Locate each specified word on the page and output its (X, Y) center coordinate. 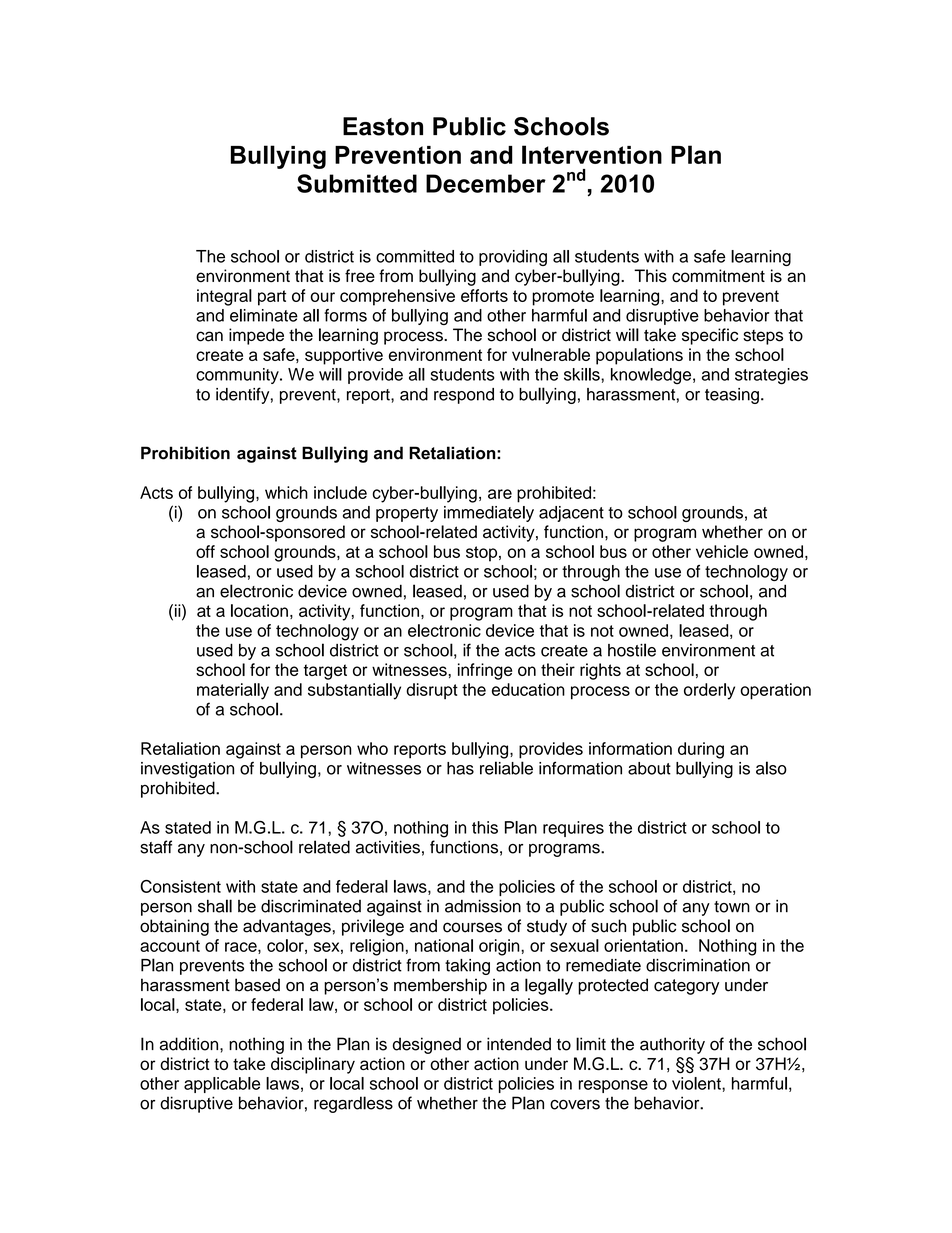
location (259, 610)
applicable (222, 1085)
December (486, 183)
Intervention (592, 154)
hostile (632, 650)
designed (427, 1045)
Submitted (357, 183)
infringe (485, 671)
